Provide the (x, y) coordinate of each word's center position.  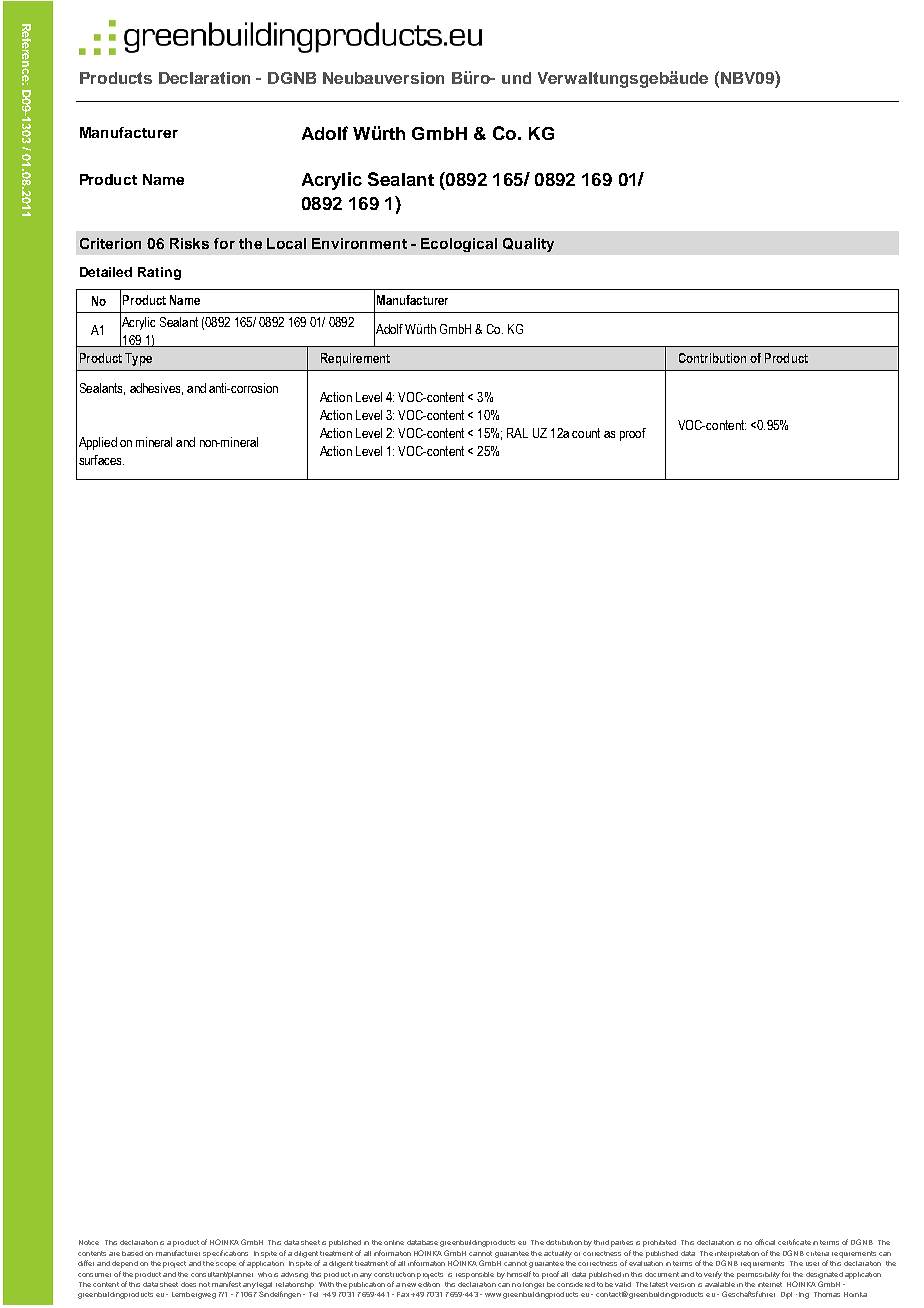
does (188, 1284)
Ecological (459, 245)
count (586, 433)
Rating (159, 273)
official (765, 1242)
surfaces (101, 460)
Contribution (712, 358)
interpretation (737, 1254)
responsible (475, 1275)
